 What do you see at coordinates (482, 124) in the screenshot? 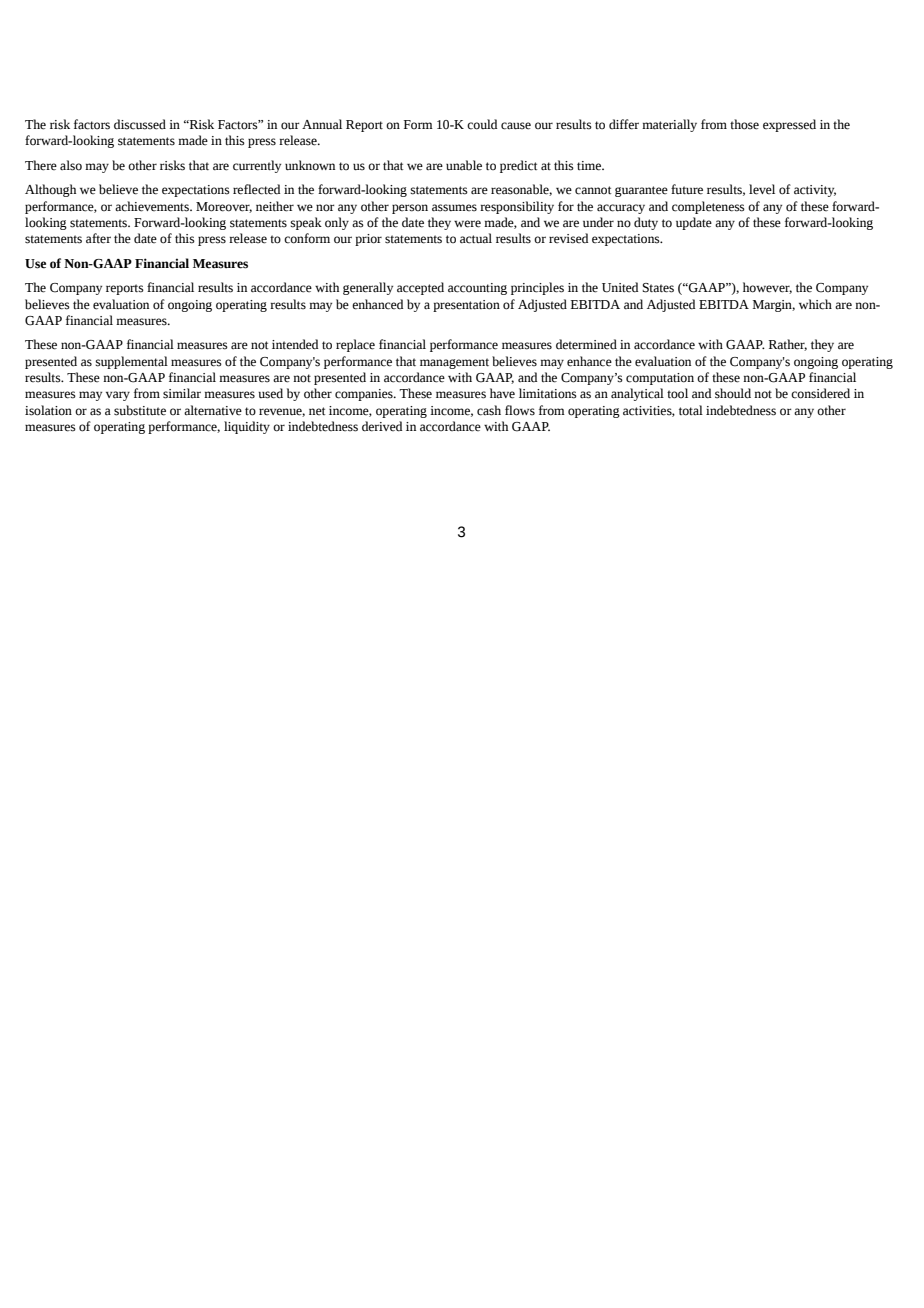
I see `could` at bounding box center [482, 124].
